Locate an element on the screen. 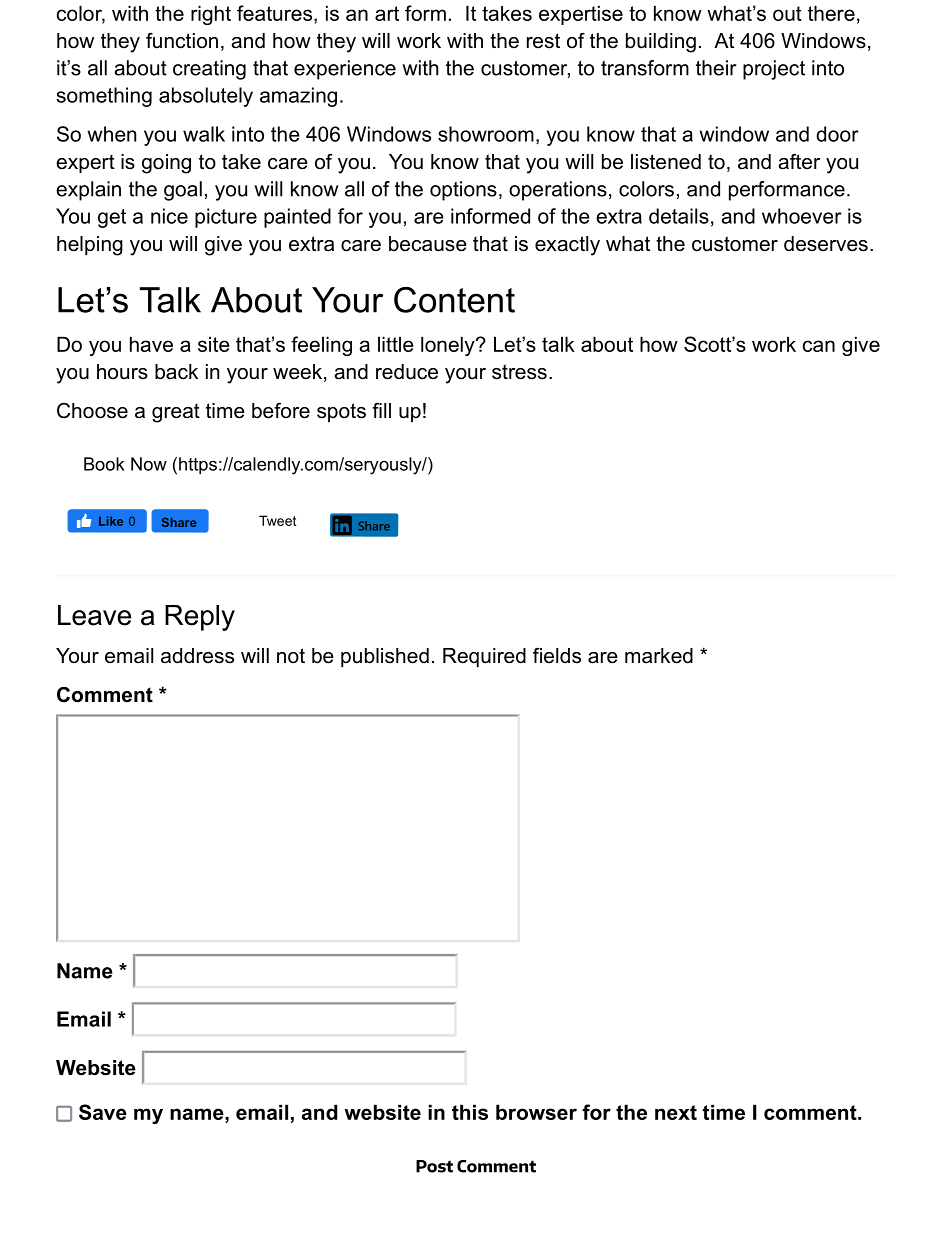 The width and height of the screenshot is (952, 1233). Save is located at coordinates (103, 1112).
